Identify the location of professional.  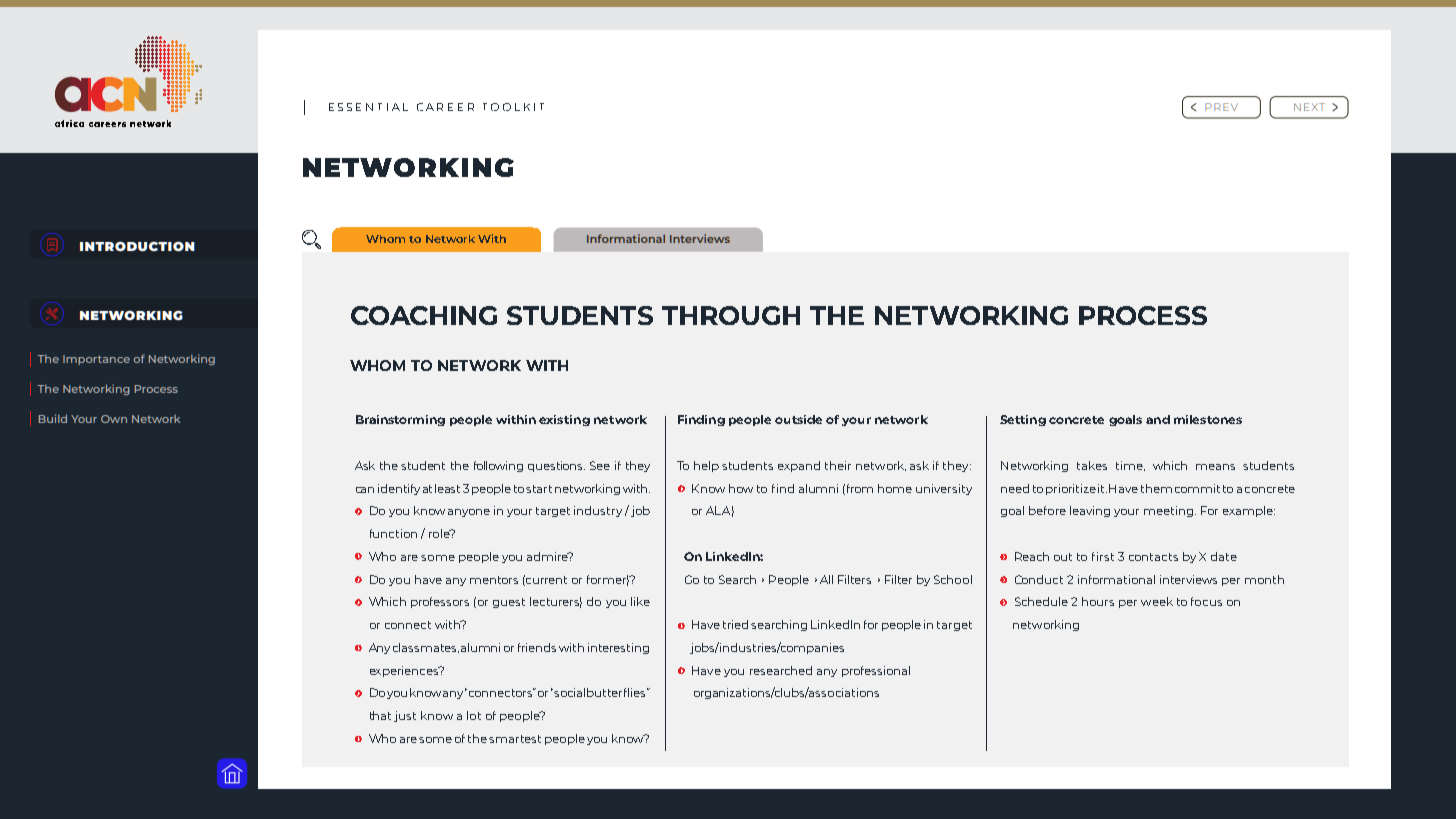
(876, 671).
